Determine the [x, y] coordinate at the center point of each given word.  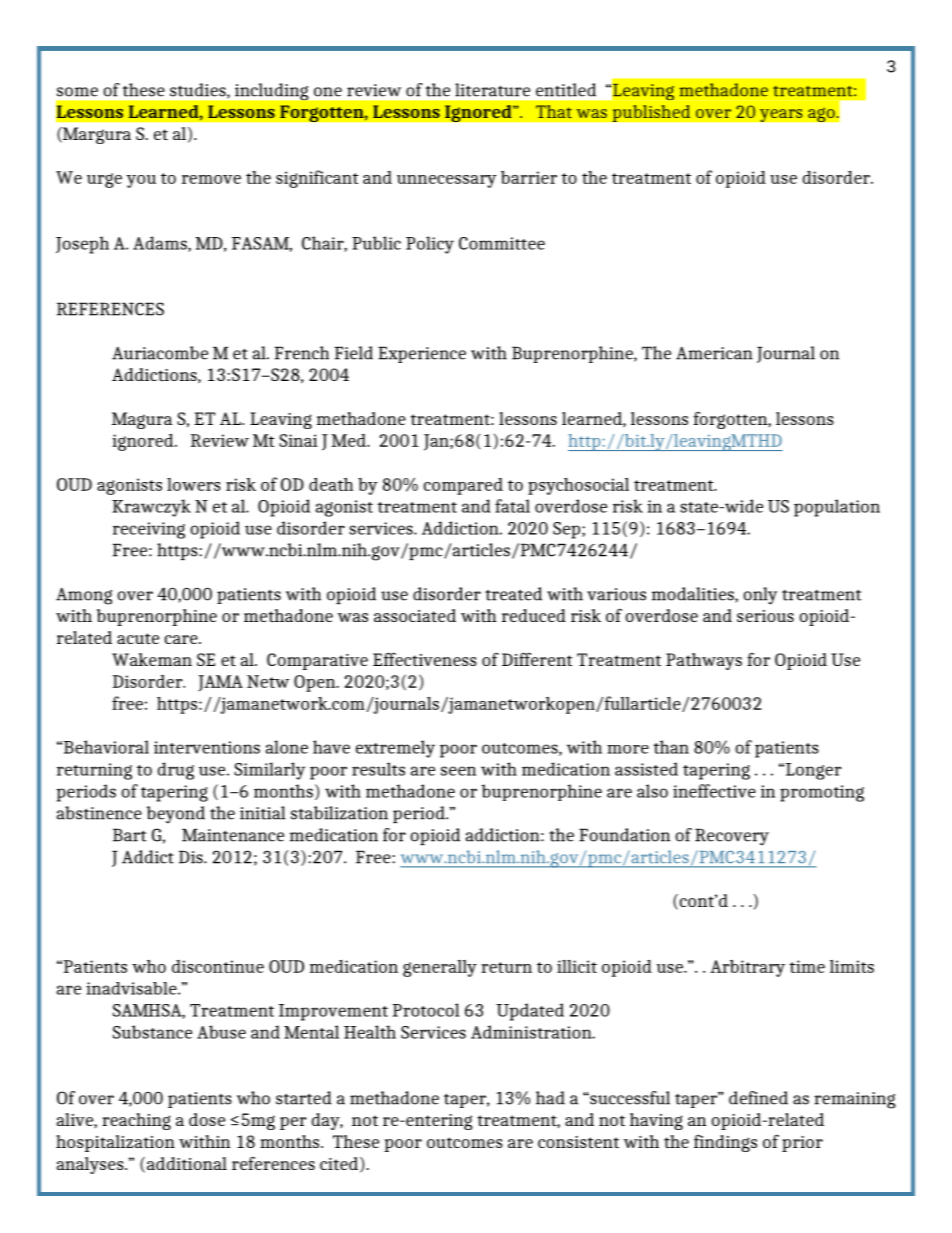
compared [463, 486]
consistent [578, 1142]
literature [492, 90]
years [781, 115]
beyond [176, 815]
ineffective [714, 791]
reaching [136, 1121]
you [141, 181]
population [837, 508]
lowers [194, 484]
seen [458, 771]
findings [725, 1143]
